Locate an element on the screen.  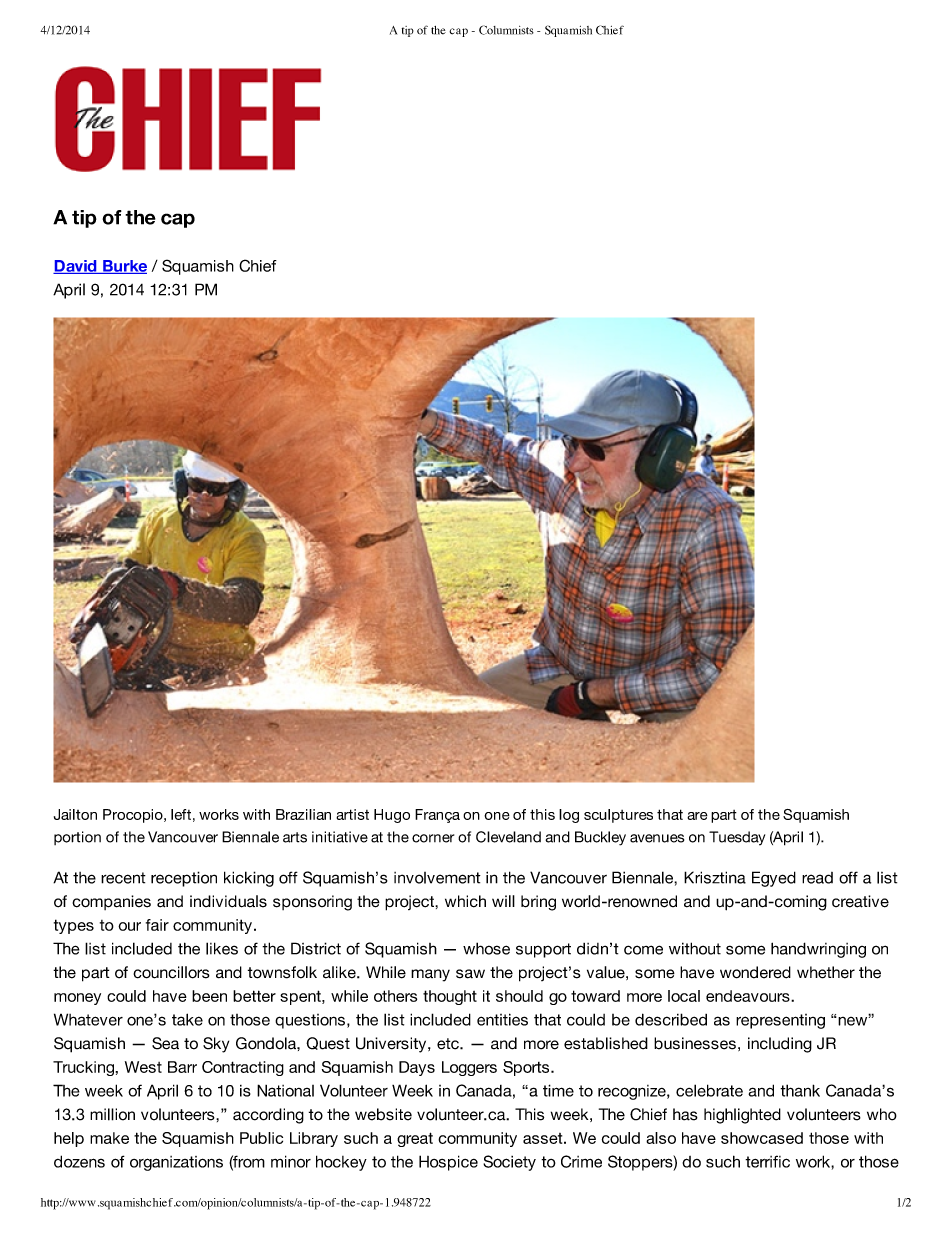
organizations is located at coordinates (176, 1163).
